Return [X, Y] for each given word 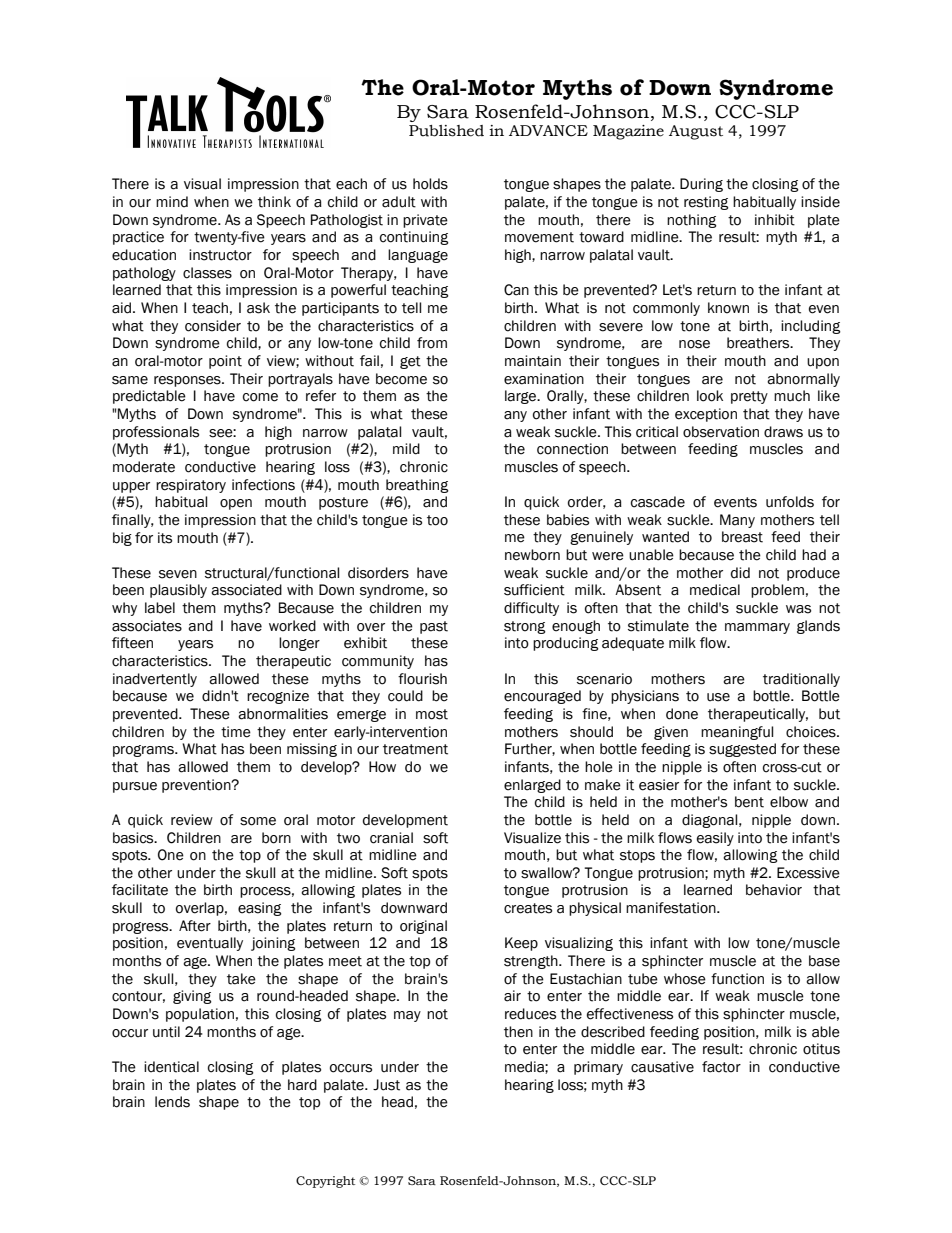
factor [721, 1067]
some [258, 821]
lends [172, 1102]
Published [446, 131]
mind [172, 202]
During [701, 185]
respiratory [191, 486]
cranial [391, 838]
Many [737, 521]
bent [749, 802]
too [437, 520]
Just [386, 1085]
